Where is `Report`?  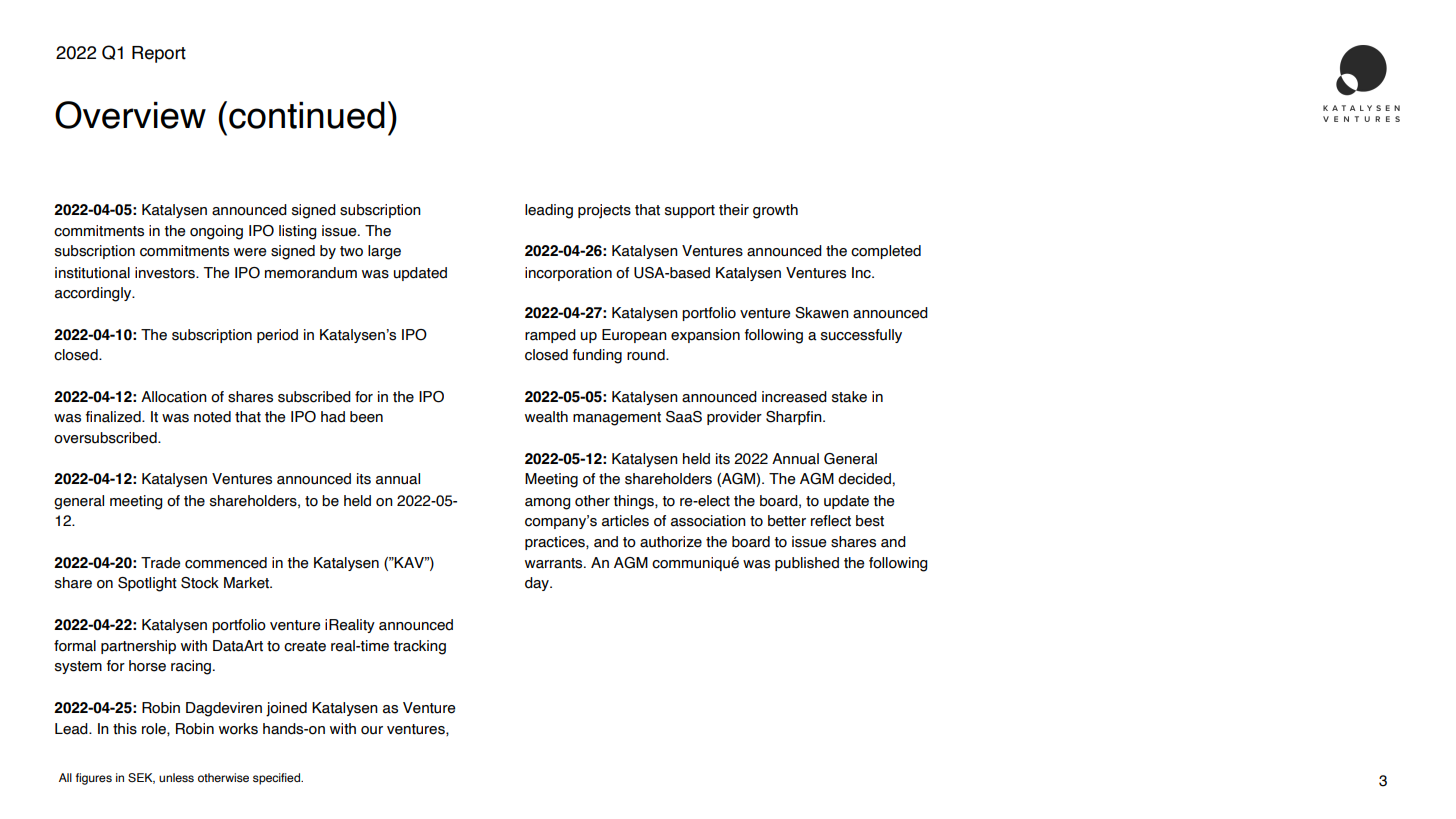
Report is located at coordinates (159, 54).
